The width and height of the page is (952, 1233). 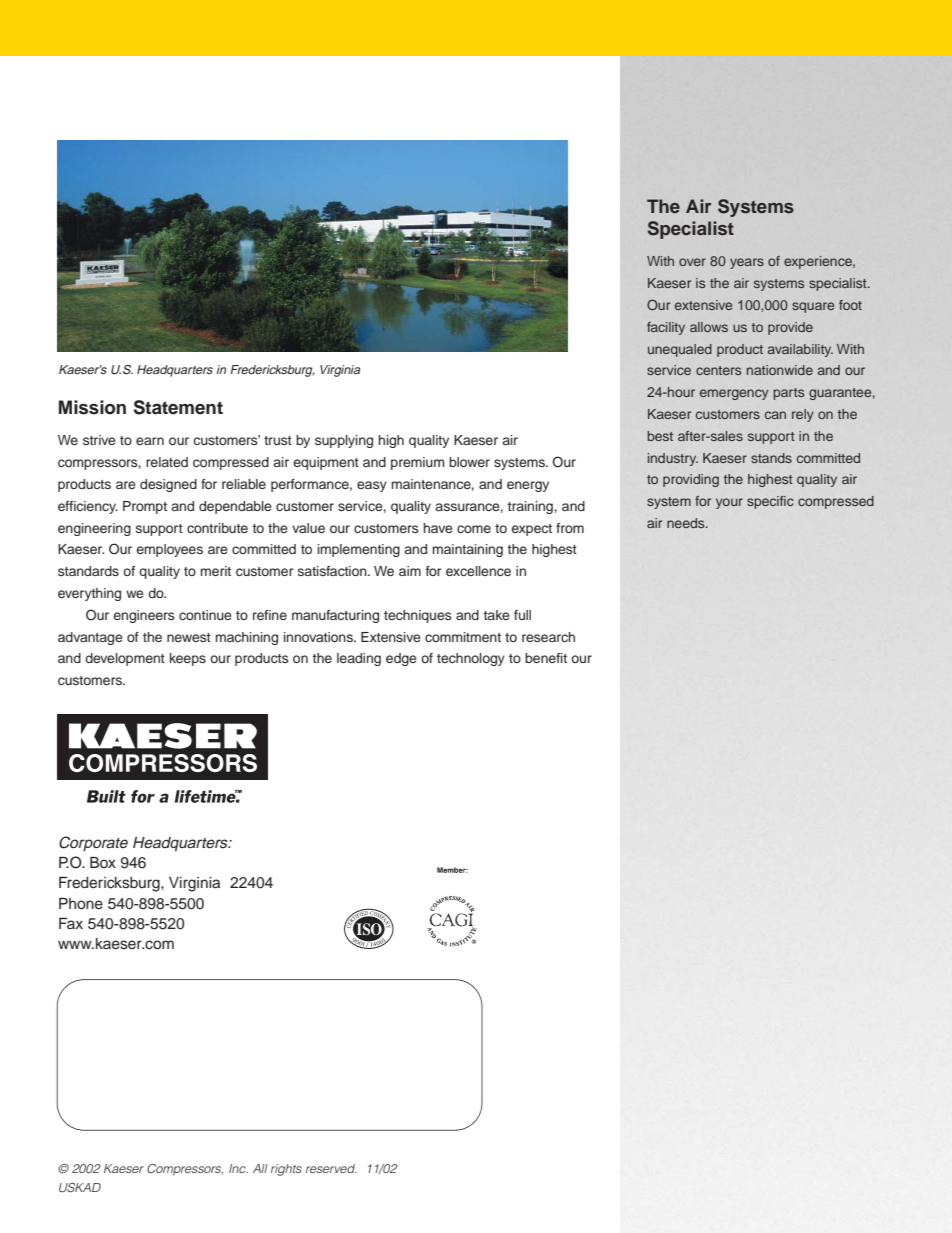 I want to click on keeps, so click(x=188, y=659).
